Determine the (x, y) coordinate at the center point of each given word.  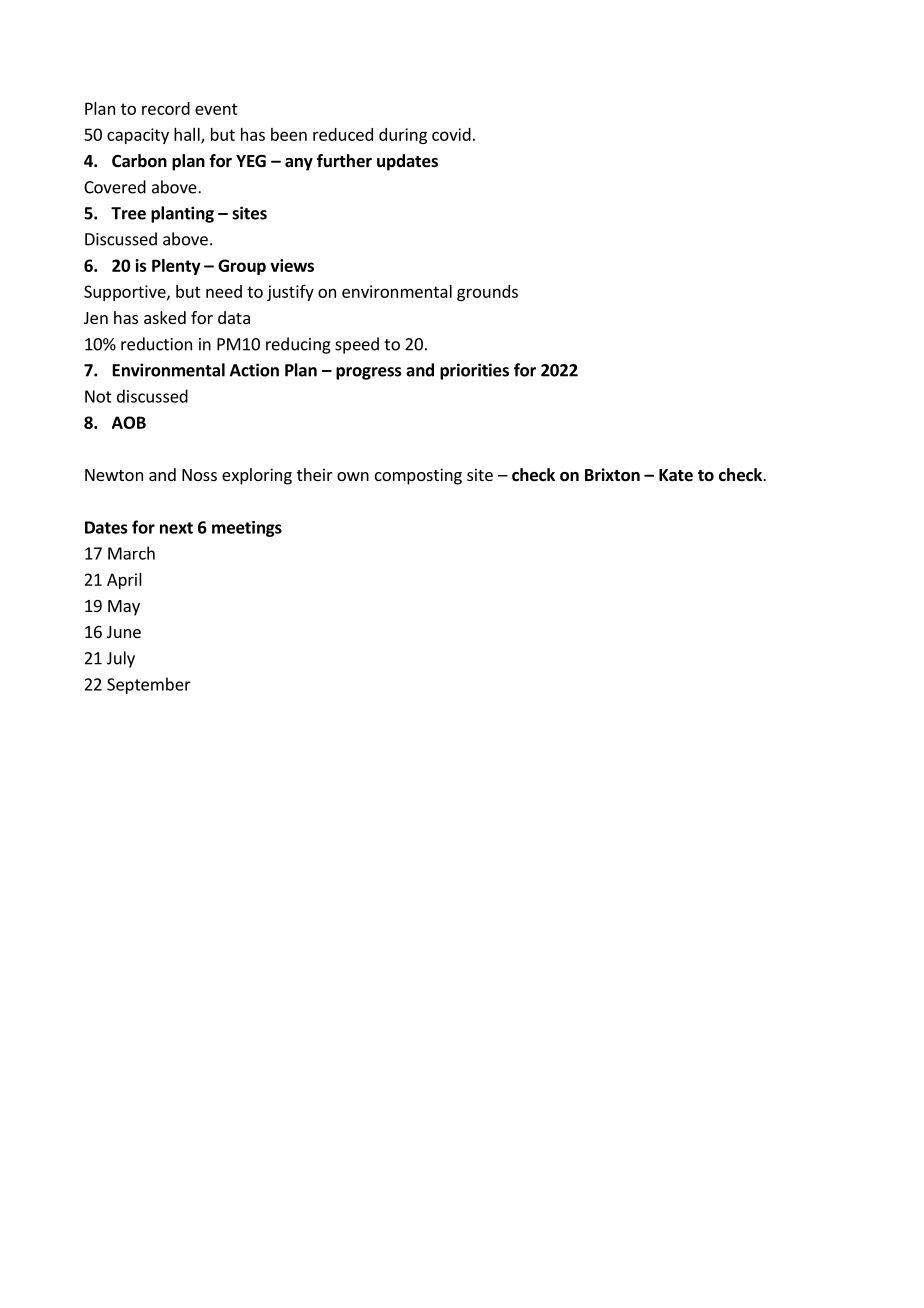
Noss (199, 475)
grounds (487, 293)
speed (357, 345)
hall (188, 135)
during (403, 136)
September (149, 685)
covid (451, 134)
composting (418, 476)
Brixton (612, 475)
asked (165, 317)
